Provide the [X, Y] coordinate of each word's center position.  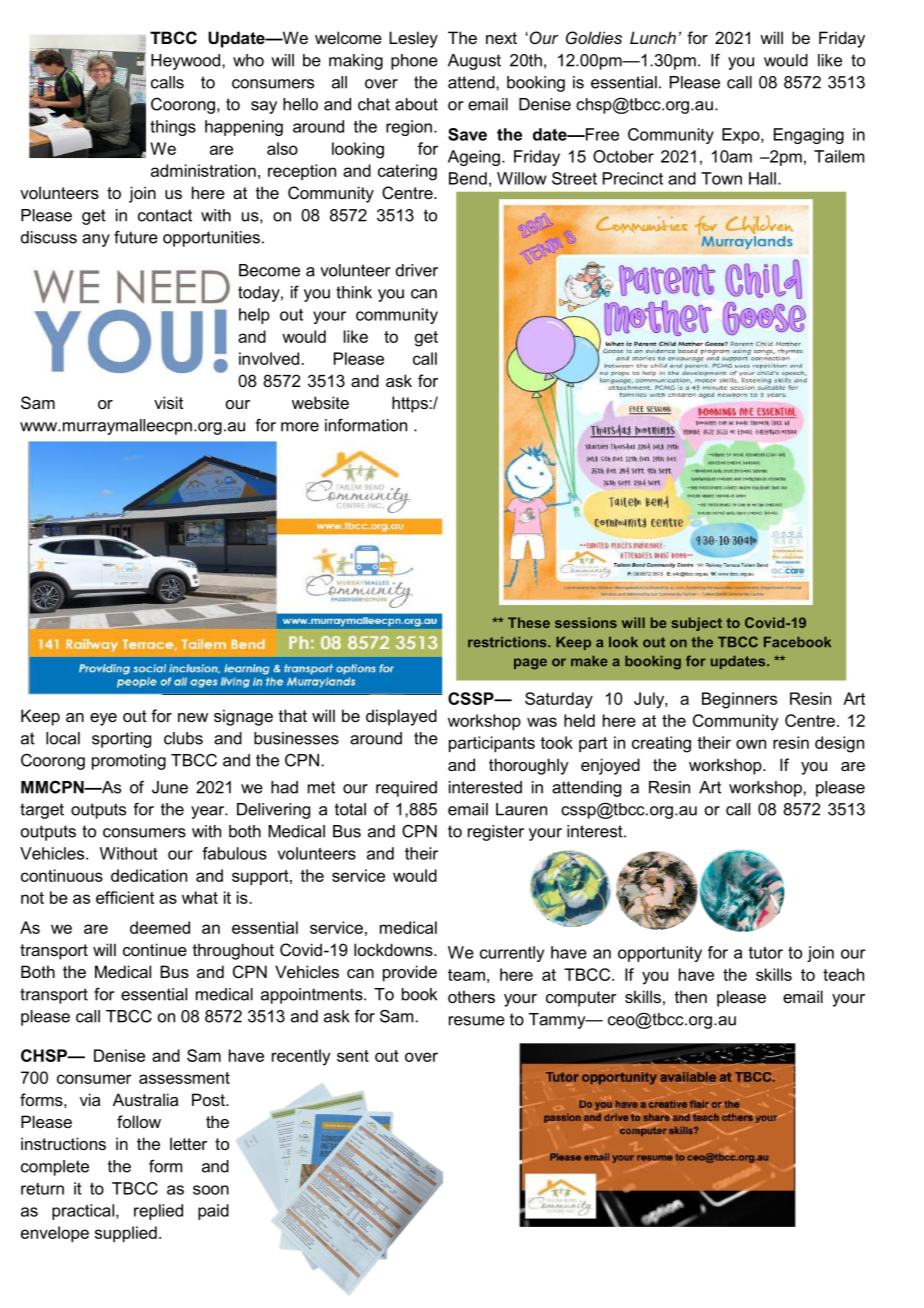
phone [414, 62]
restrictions [508, 642]
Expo [742, 136]
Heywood [187, 62]
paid [213, 1212]
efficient [125, 897]
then [691, 996]
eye [103, 719]
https [411, 404]
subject [697, 624]
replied [158, 1212]
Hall [762, 178]
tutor [766, 952]
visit [168, 402]
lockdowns [394, 949]
